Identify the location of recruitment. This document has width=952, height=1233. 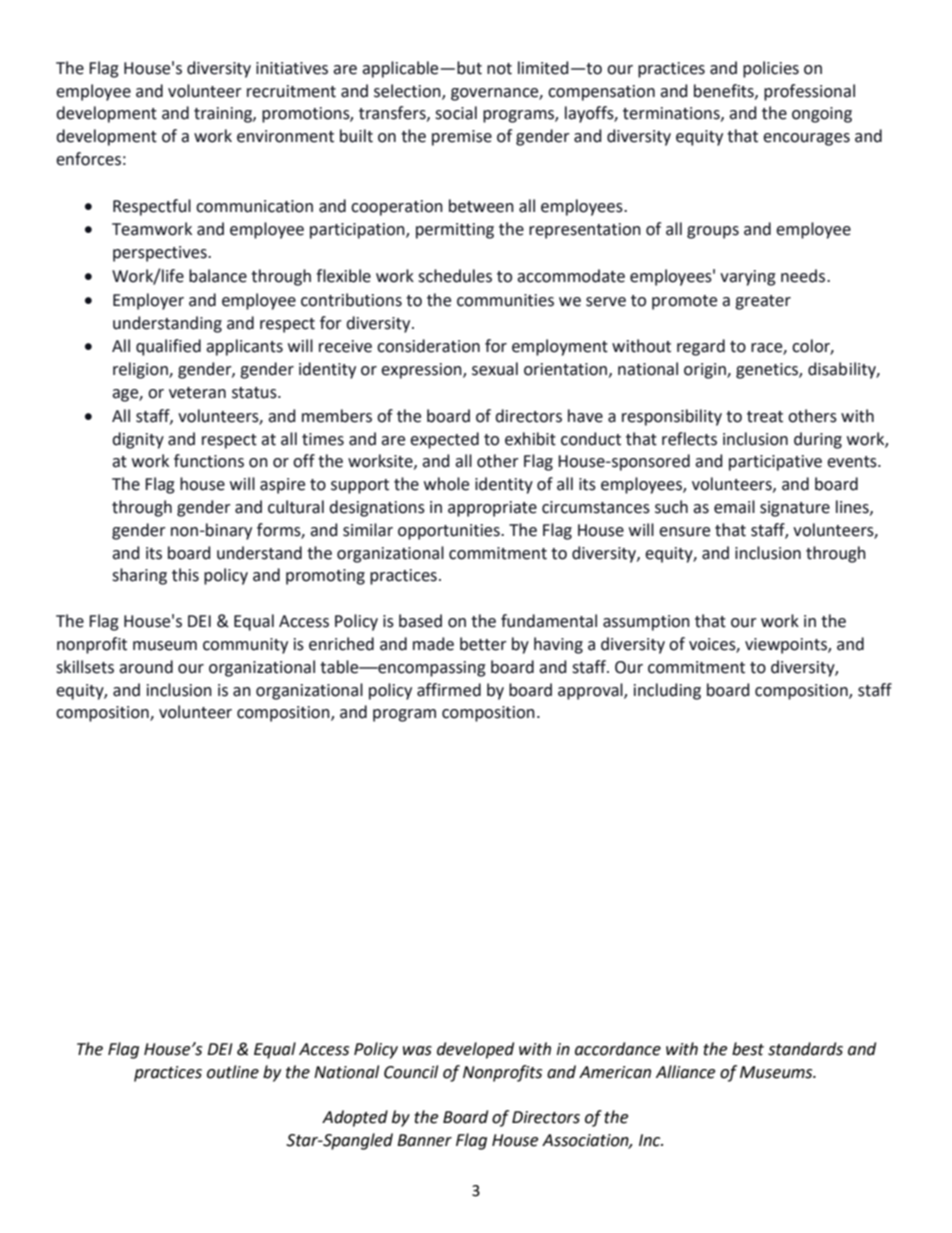
(291, 91).
